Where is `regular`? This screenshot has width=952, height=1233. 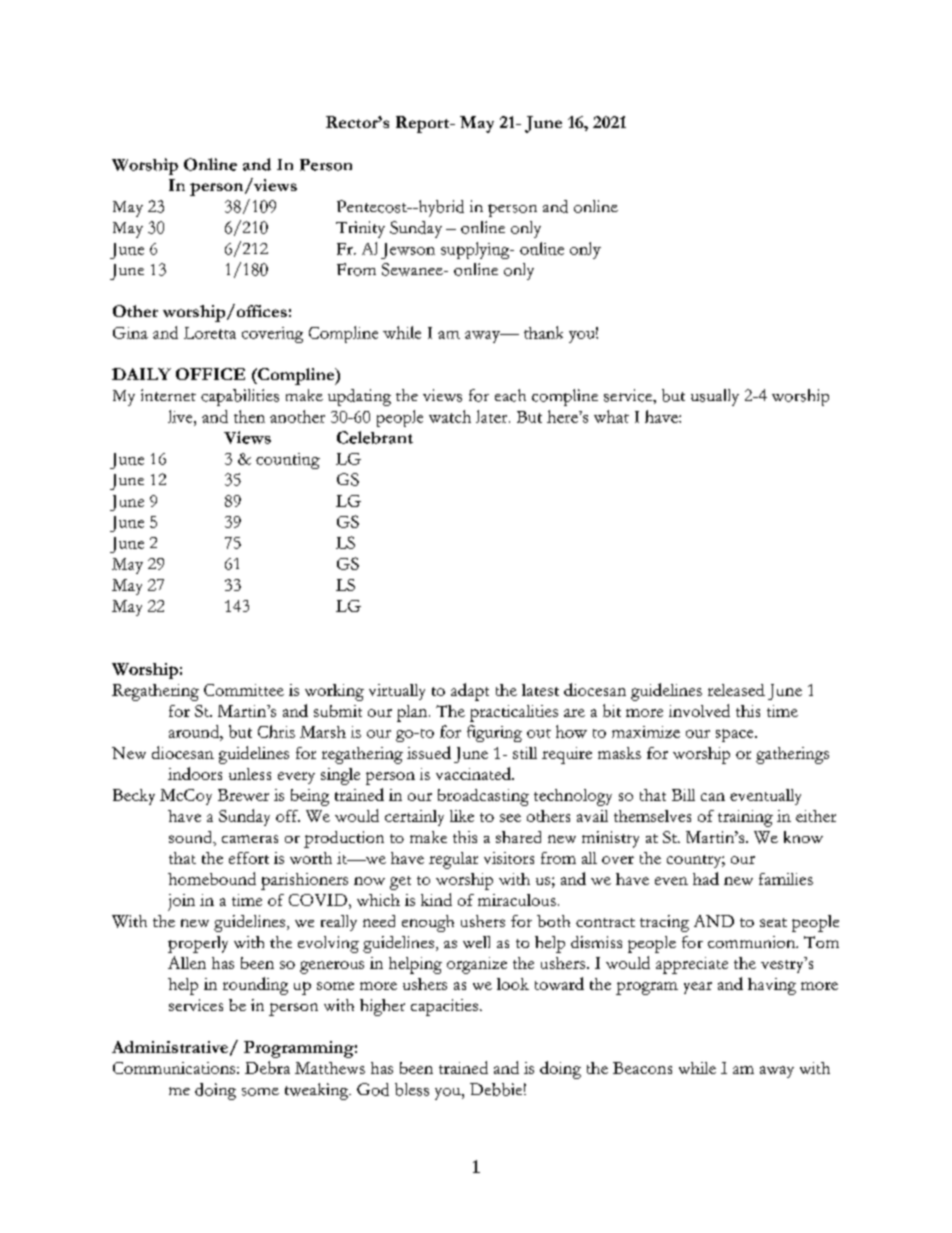
regular is located at coordinates (453, 860).
